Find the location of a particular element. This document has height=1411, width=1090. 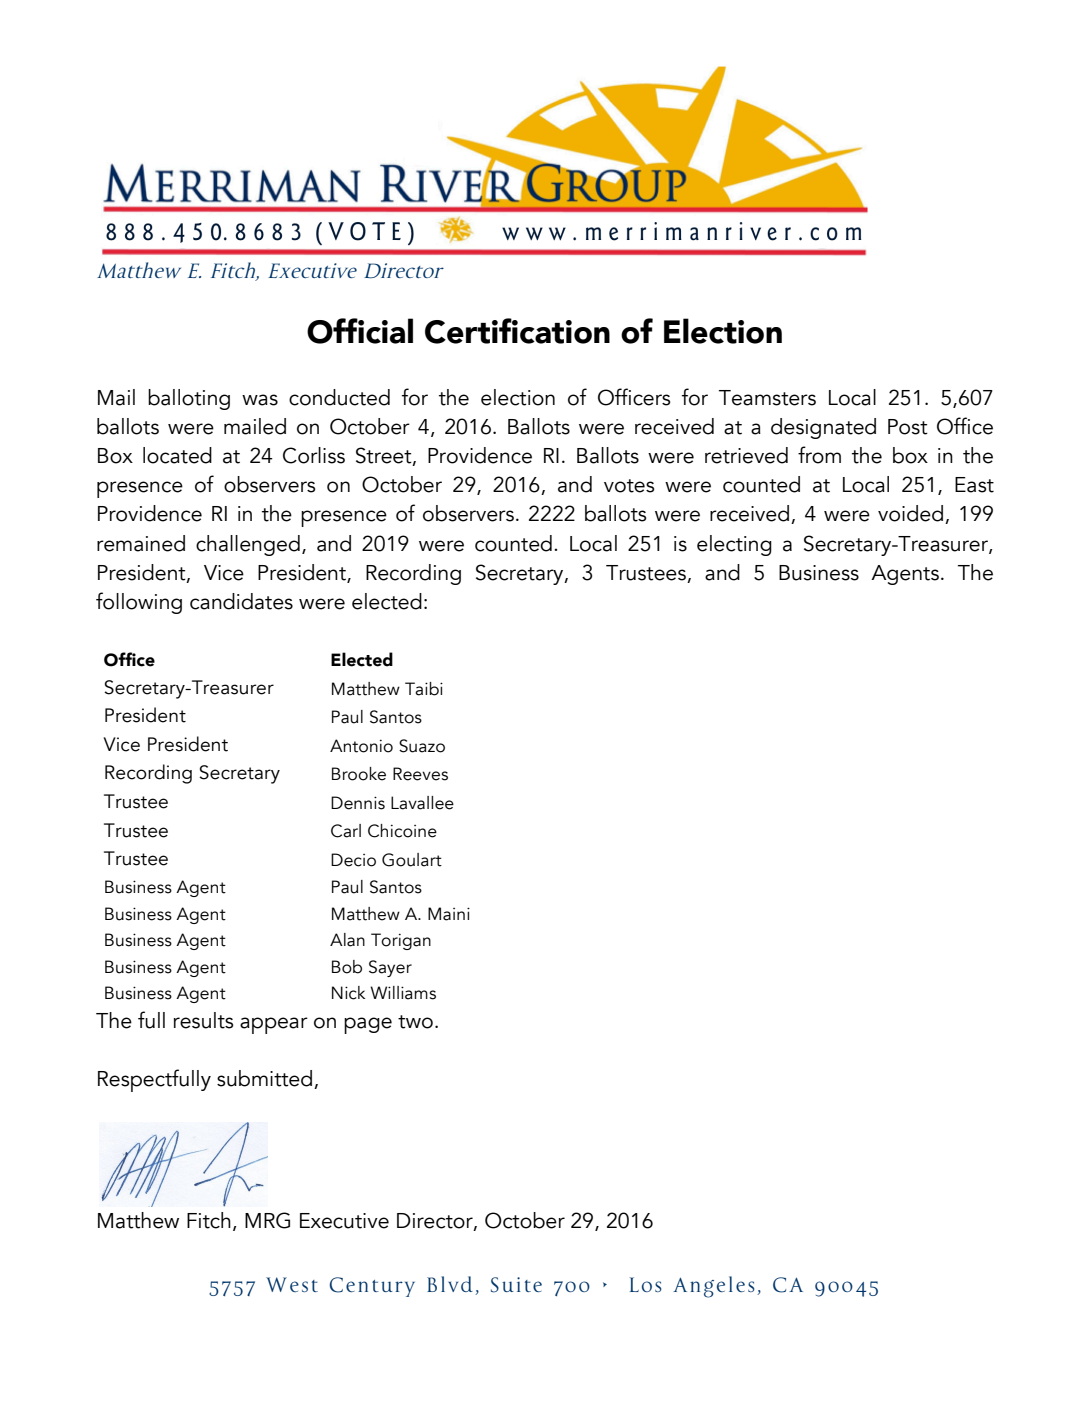

Post is located at coordinates (908, 427).
